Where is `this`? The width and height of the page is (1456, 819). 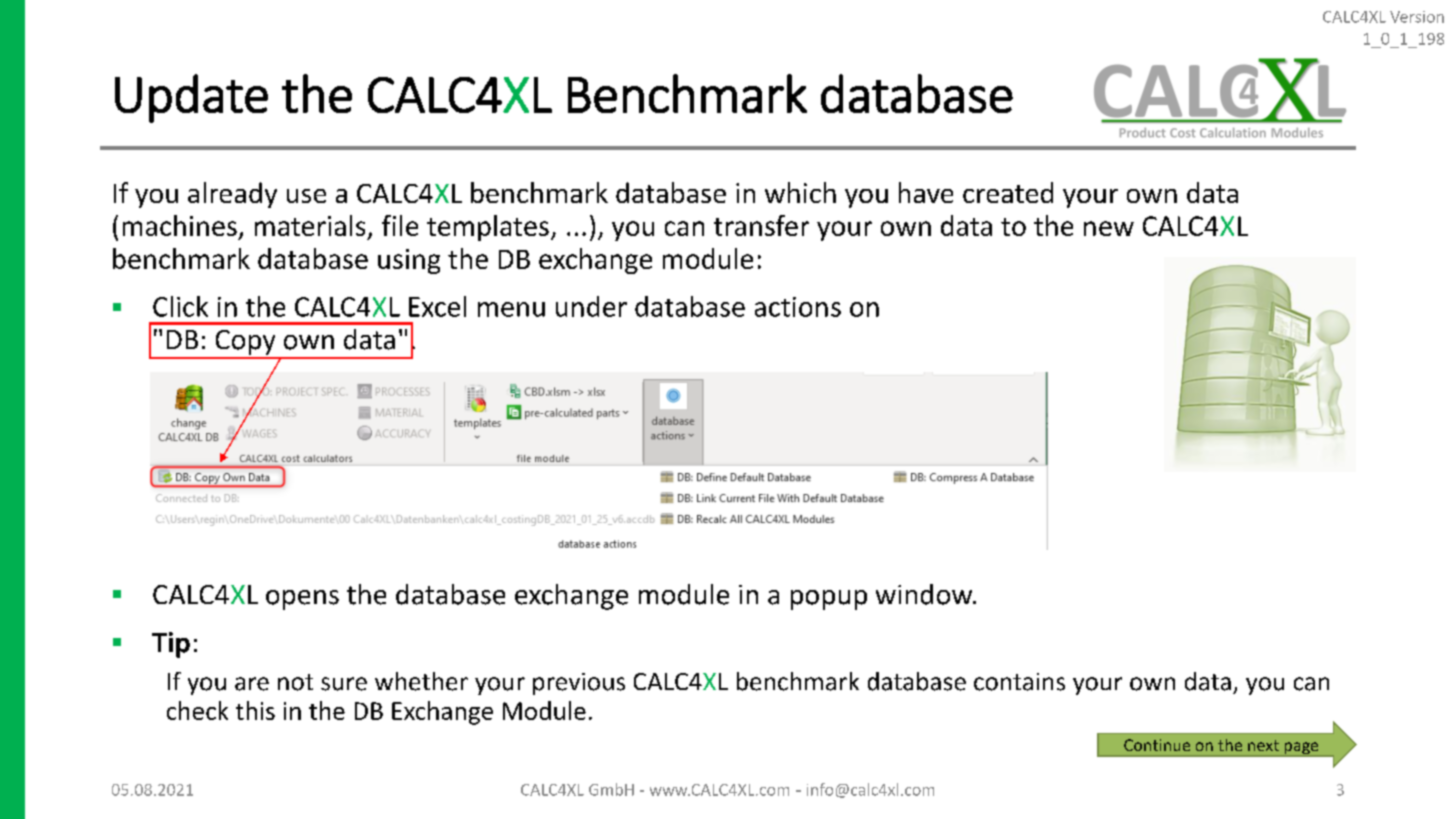 this is located at coordinates (255, 710).
